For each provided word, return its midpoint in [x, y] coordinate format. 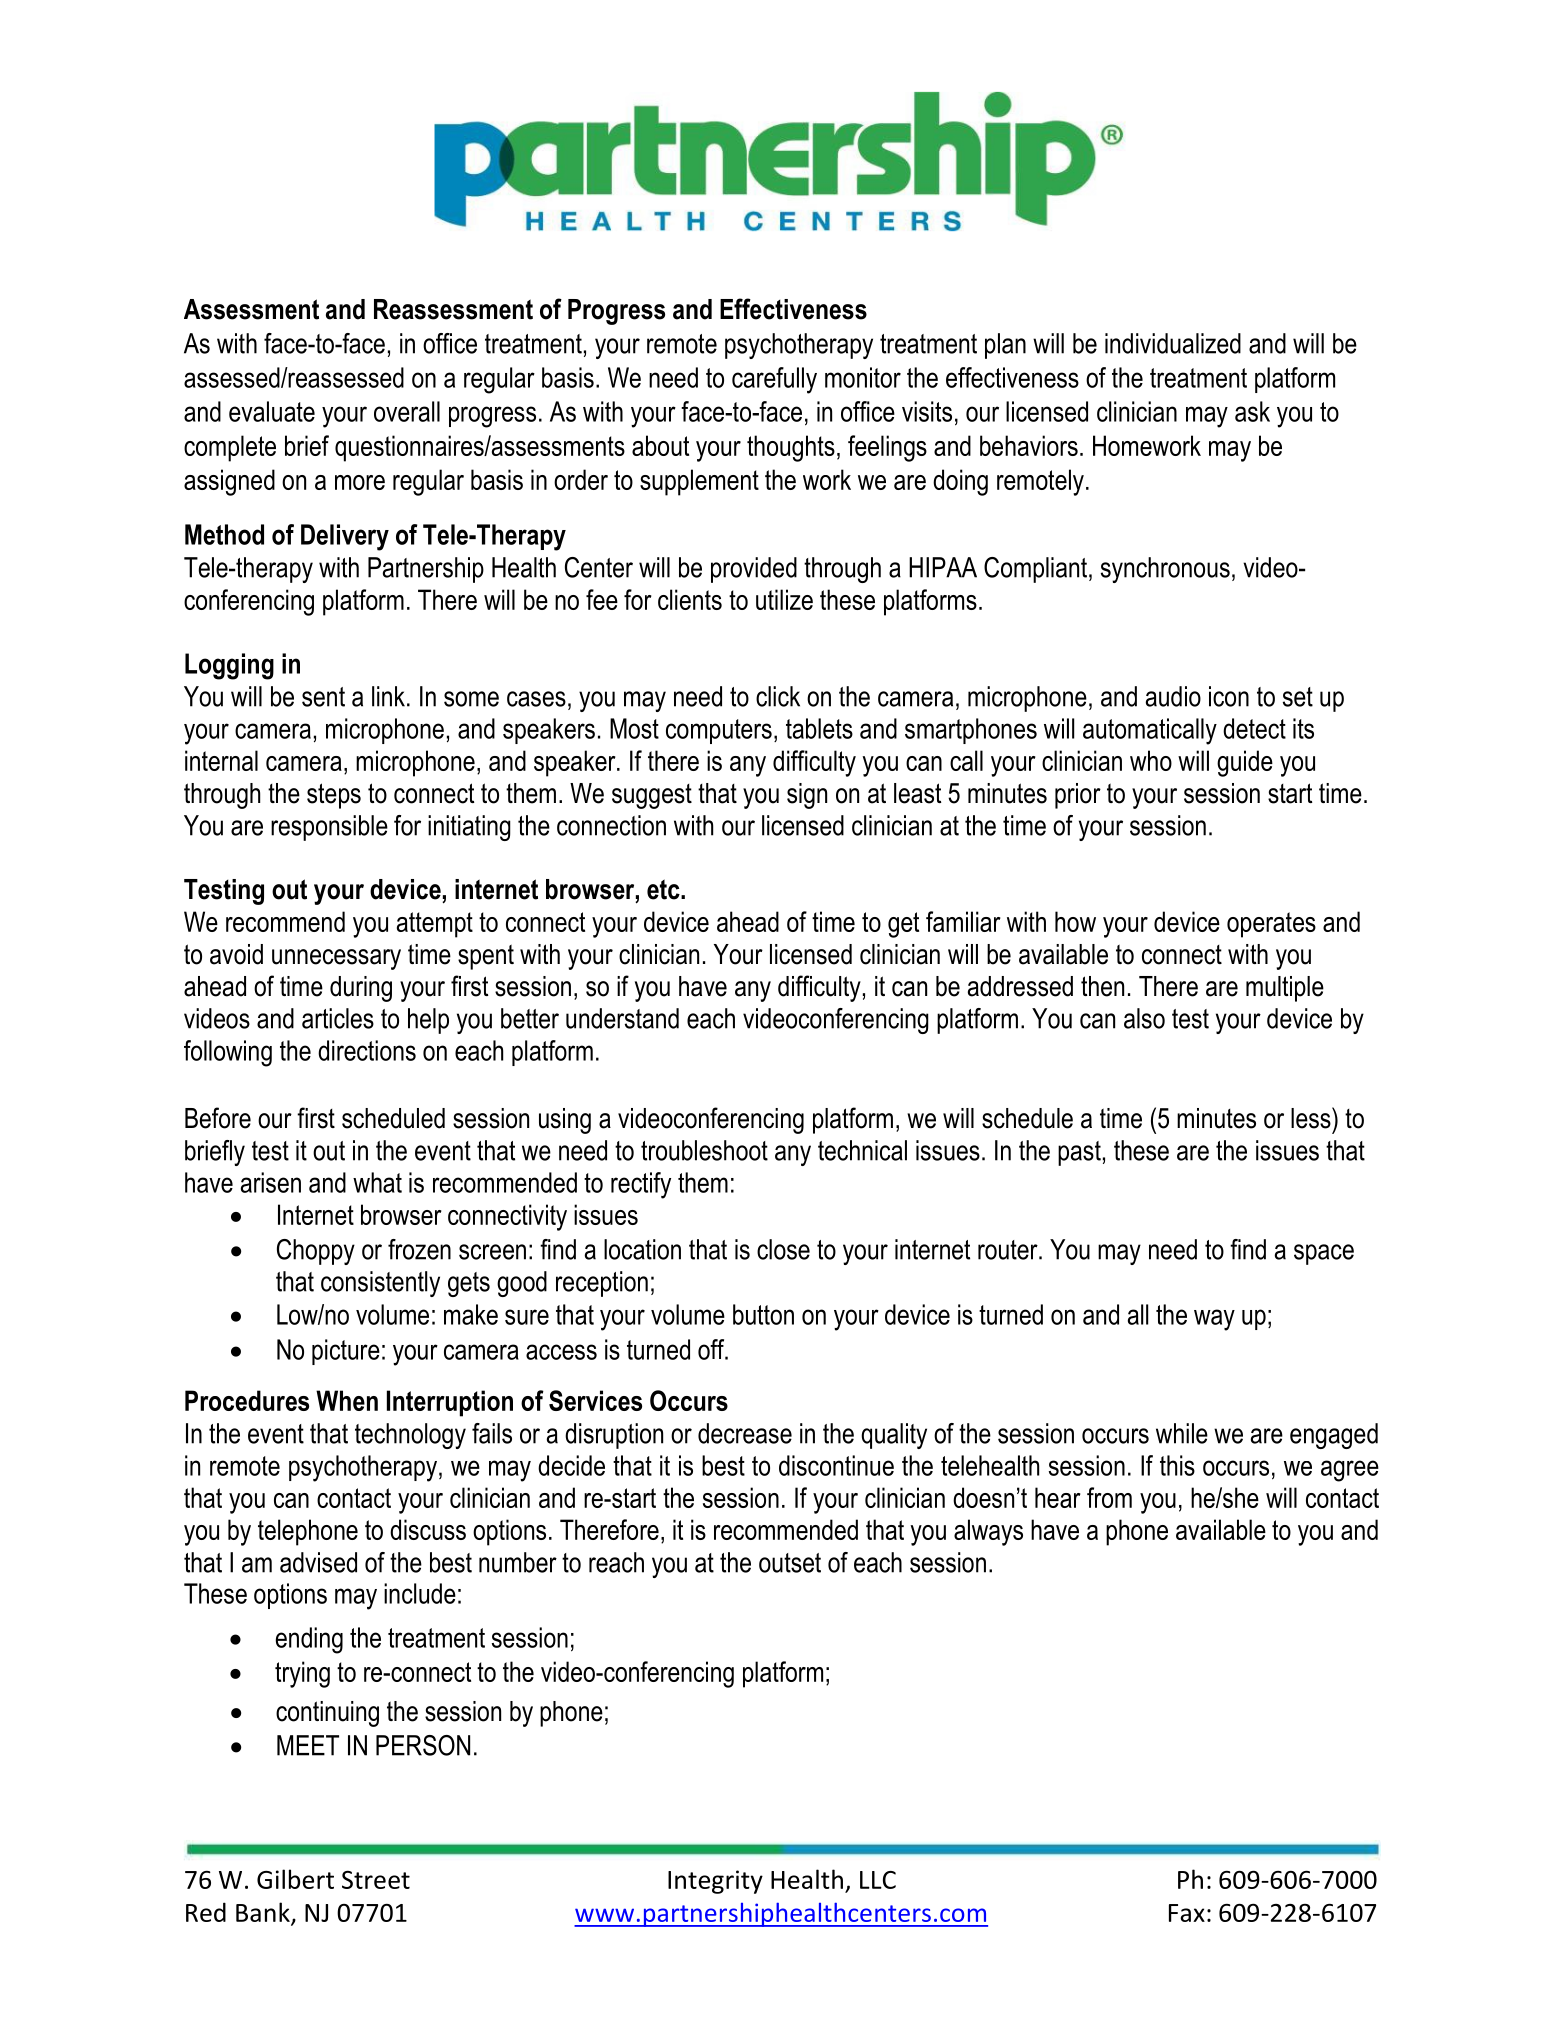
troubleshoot [704, 1150]
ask [1252, 411]
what [377, 1182]
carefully [774, 380]
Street [376, 1879]
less [1312, 1118]
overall [407, 411]
